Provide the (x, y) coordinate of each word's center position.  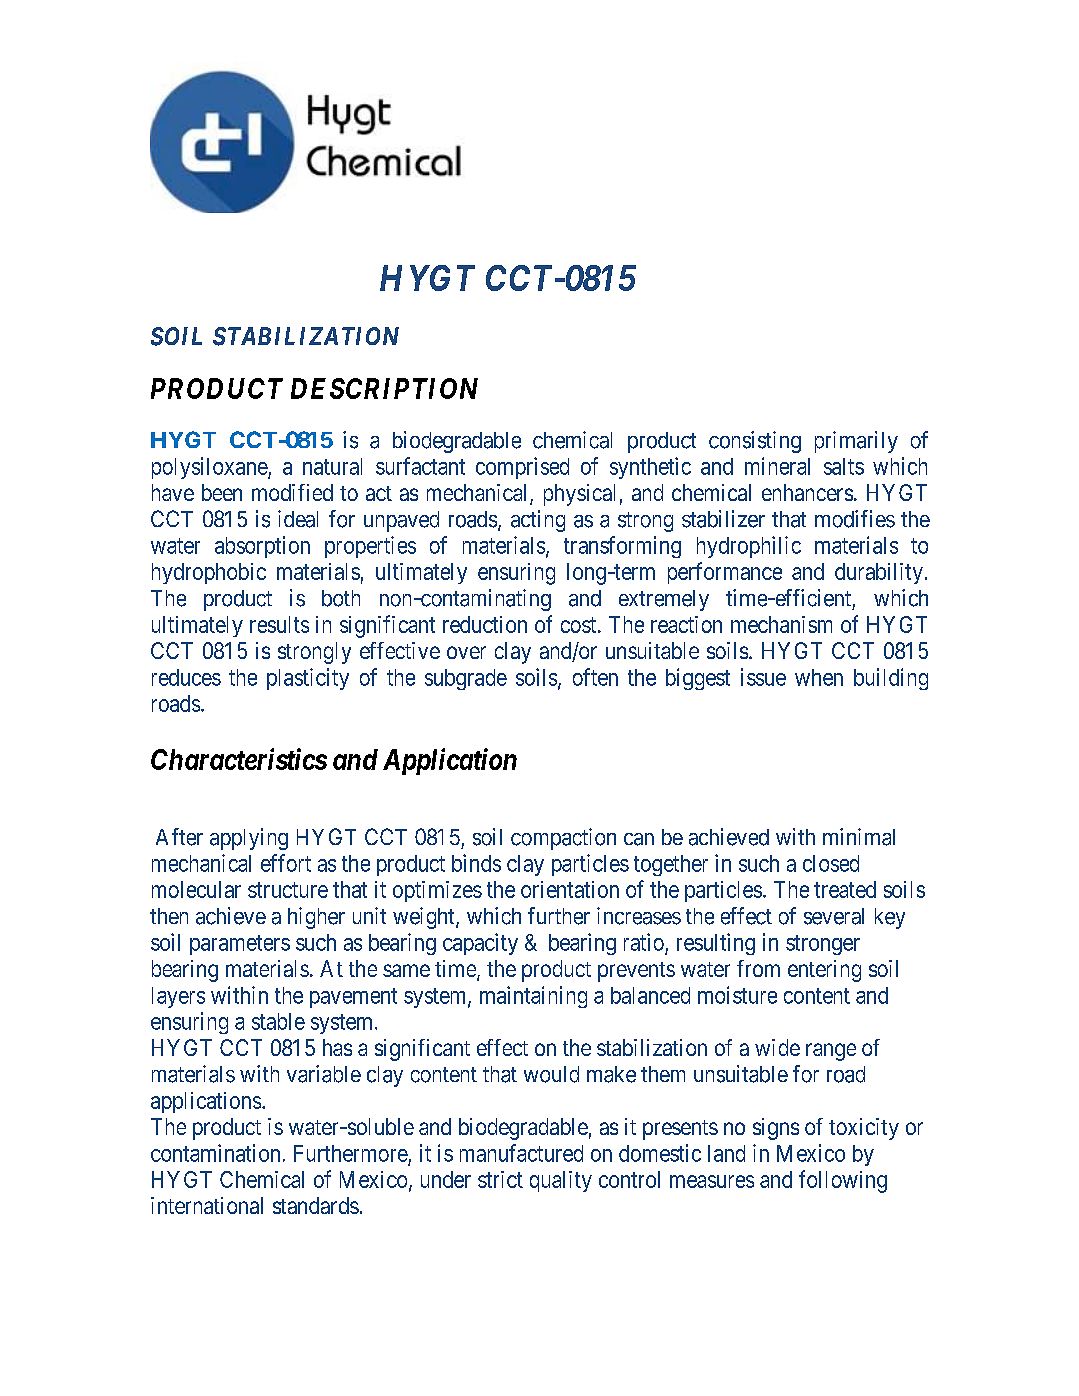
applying (249, 839)
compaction (563, 839)
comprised (522, 468)
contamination (215, 1153)
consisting (755, 442)
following (843, 1181)
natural (332, 466)
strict (500, 1179)
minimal (859, 837)
